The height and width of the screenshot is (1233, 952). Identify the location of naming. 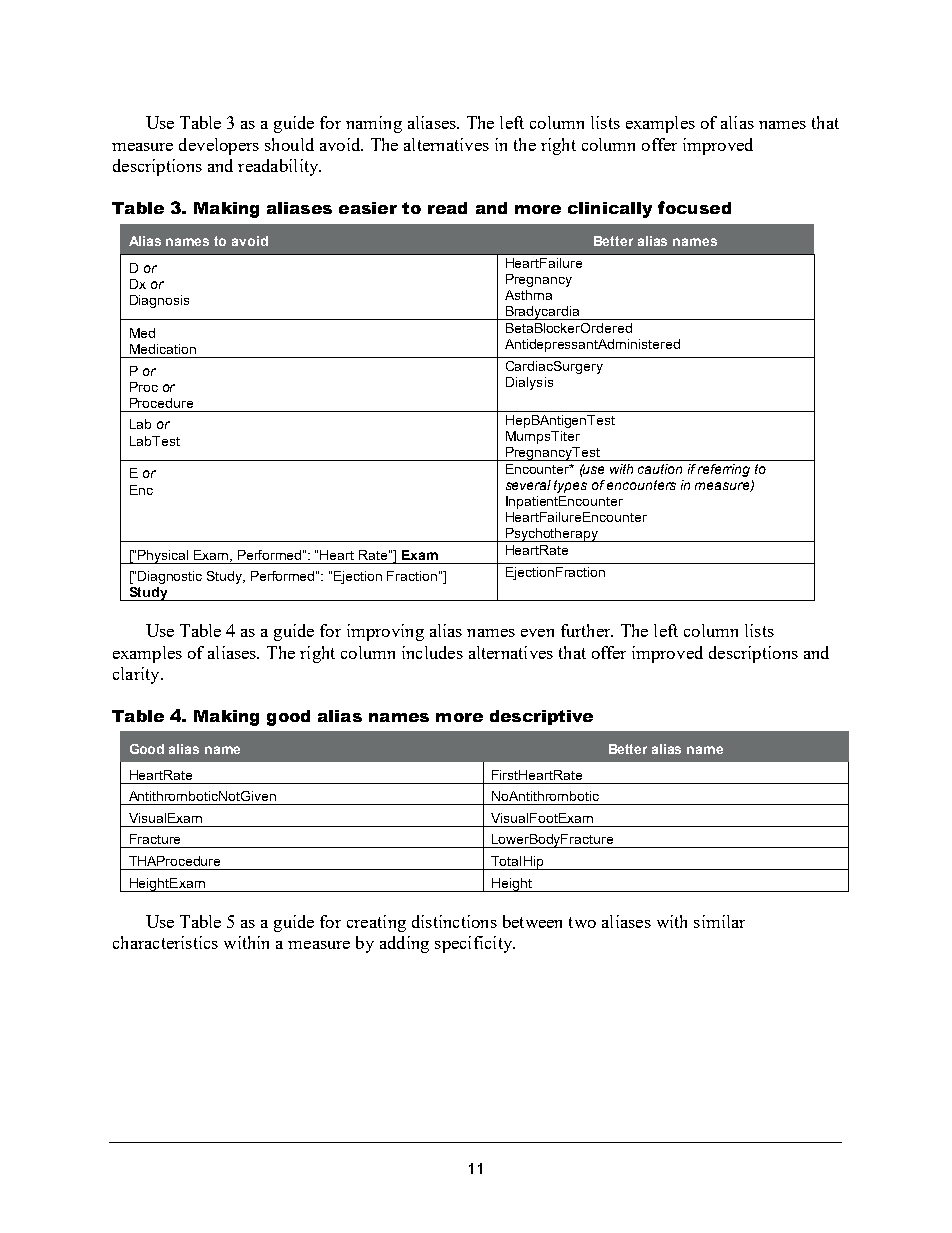
(374, 124).
